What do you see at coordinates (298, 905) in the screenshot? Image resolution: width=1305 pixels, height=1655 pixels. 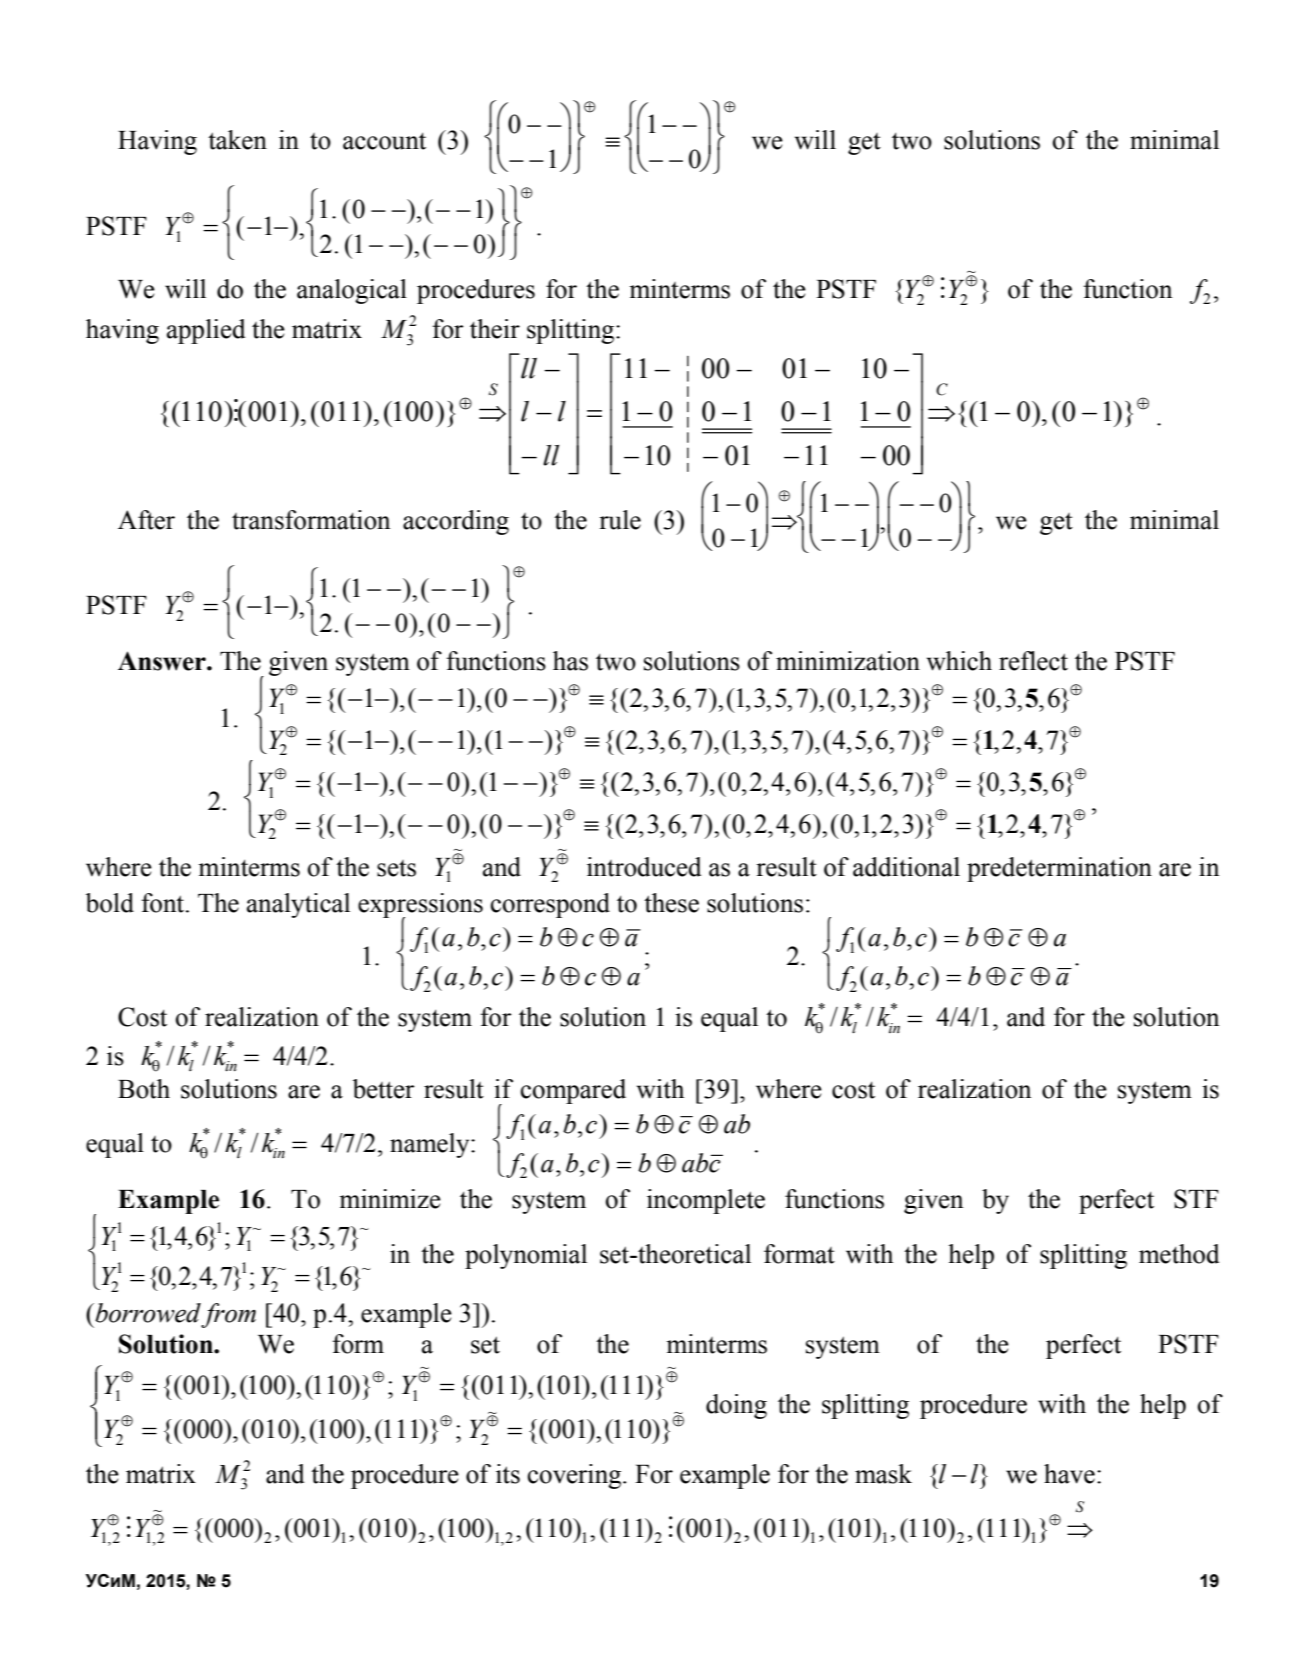 I see `analytical` at bounding box center [298, 905].
